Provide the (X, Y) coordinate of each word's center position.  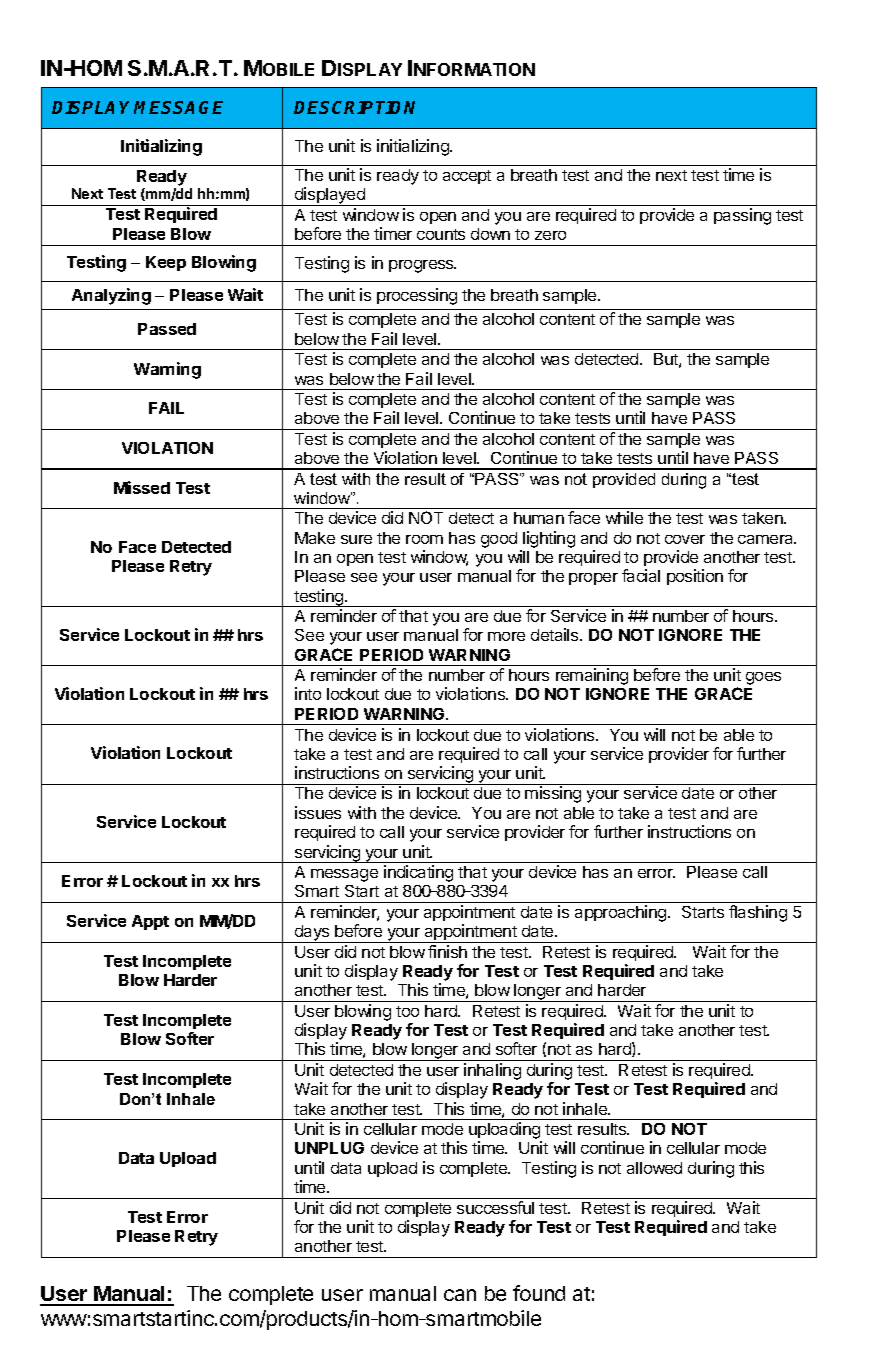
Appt (150, 922)
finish (447, 951)
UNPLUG (329, 1148)
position (695, 577)
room (424, 539)
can (460, 1295)
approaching (622, 913)
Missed (142, 487)
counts (441, 234)
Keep (166, 263)
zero (550, 235)
